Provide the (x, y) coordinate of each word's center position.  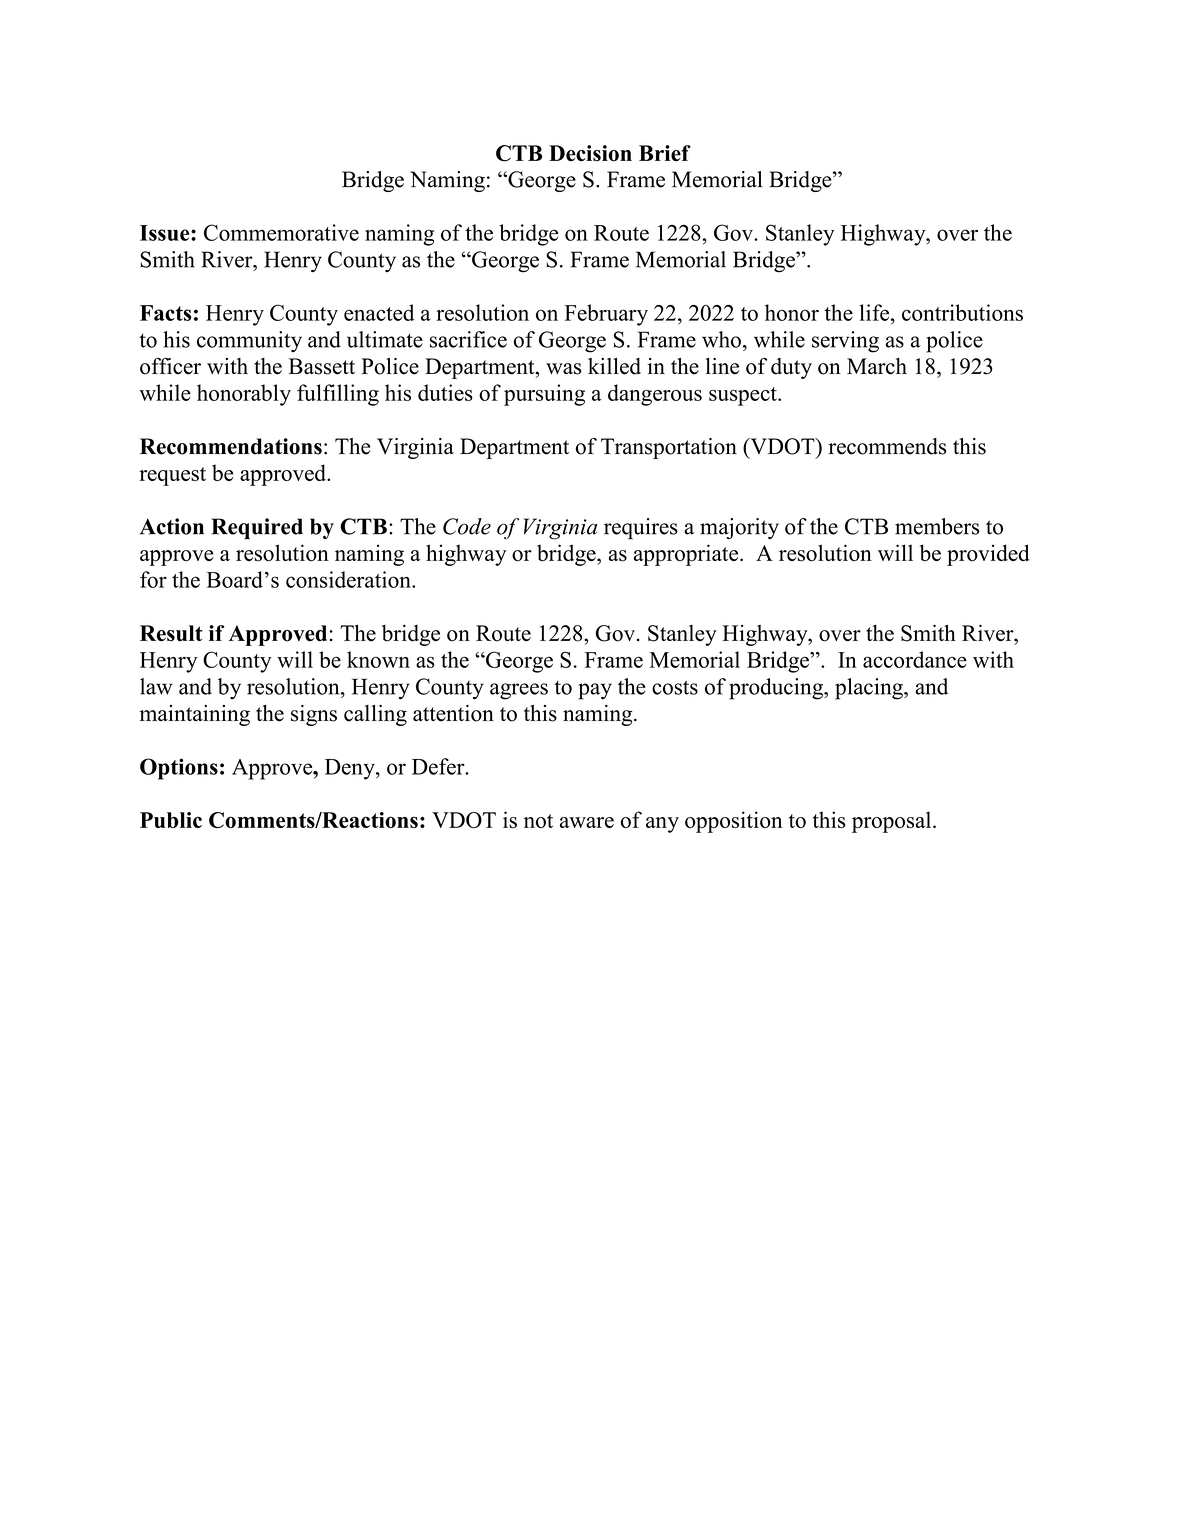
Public (171, 820)
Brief (665, 153)
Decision (590, 153)
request (172, 476)
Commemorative (281, 232)
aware (587, 822)
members (937, 526)
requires (641, 529)
